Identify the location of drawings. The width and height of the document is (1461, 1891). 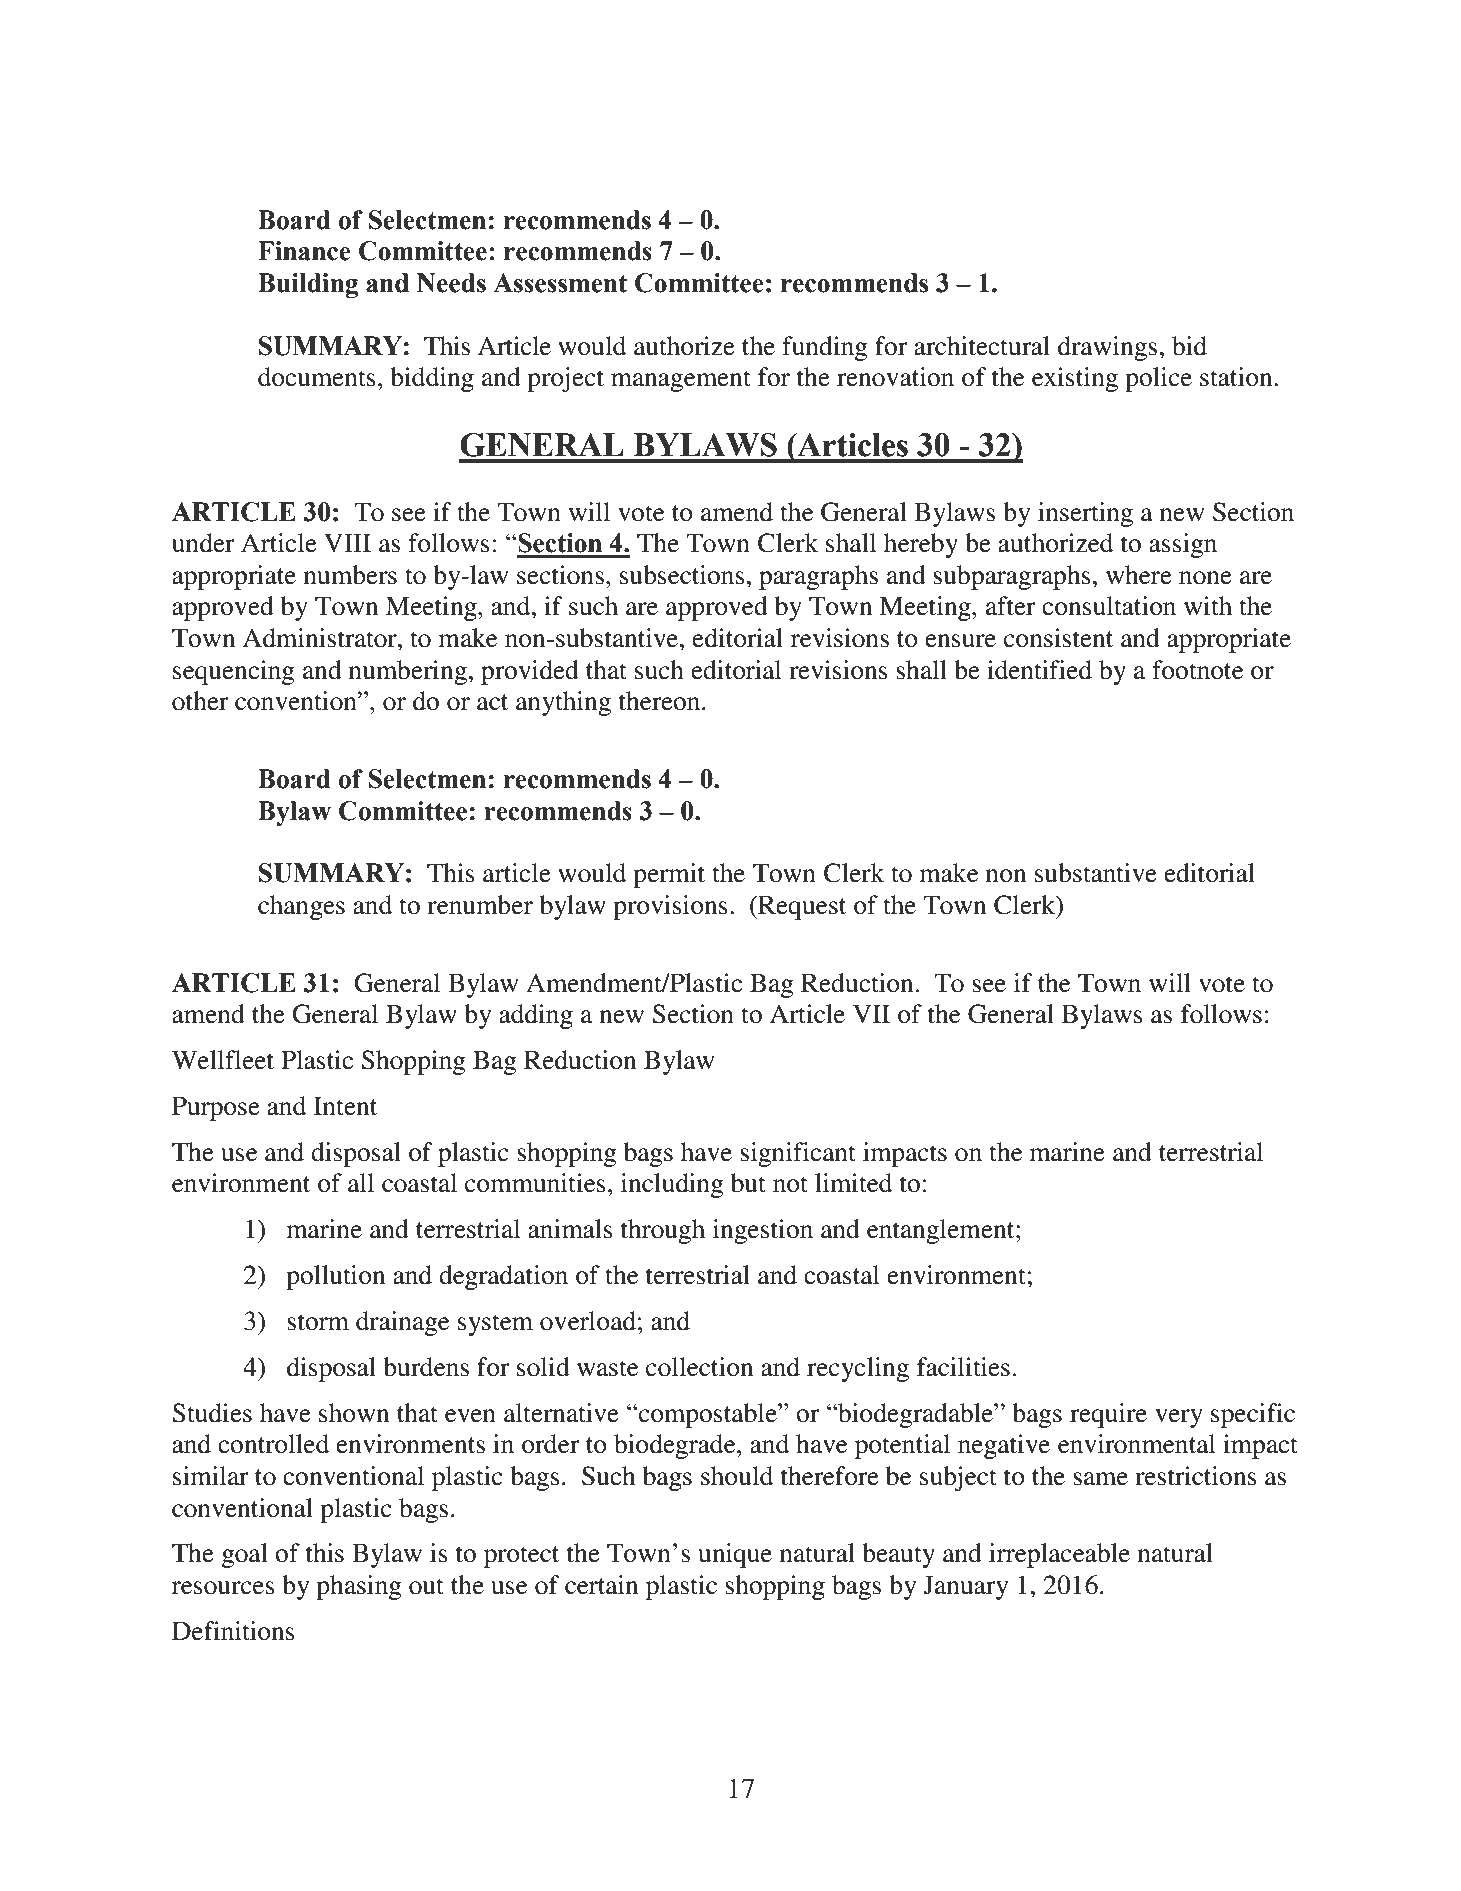
(1109, 348).
